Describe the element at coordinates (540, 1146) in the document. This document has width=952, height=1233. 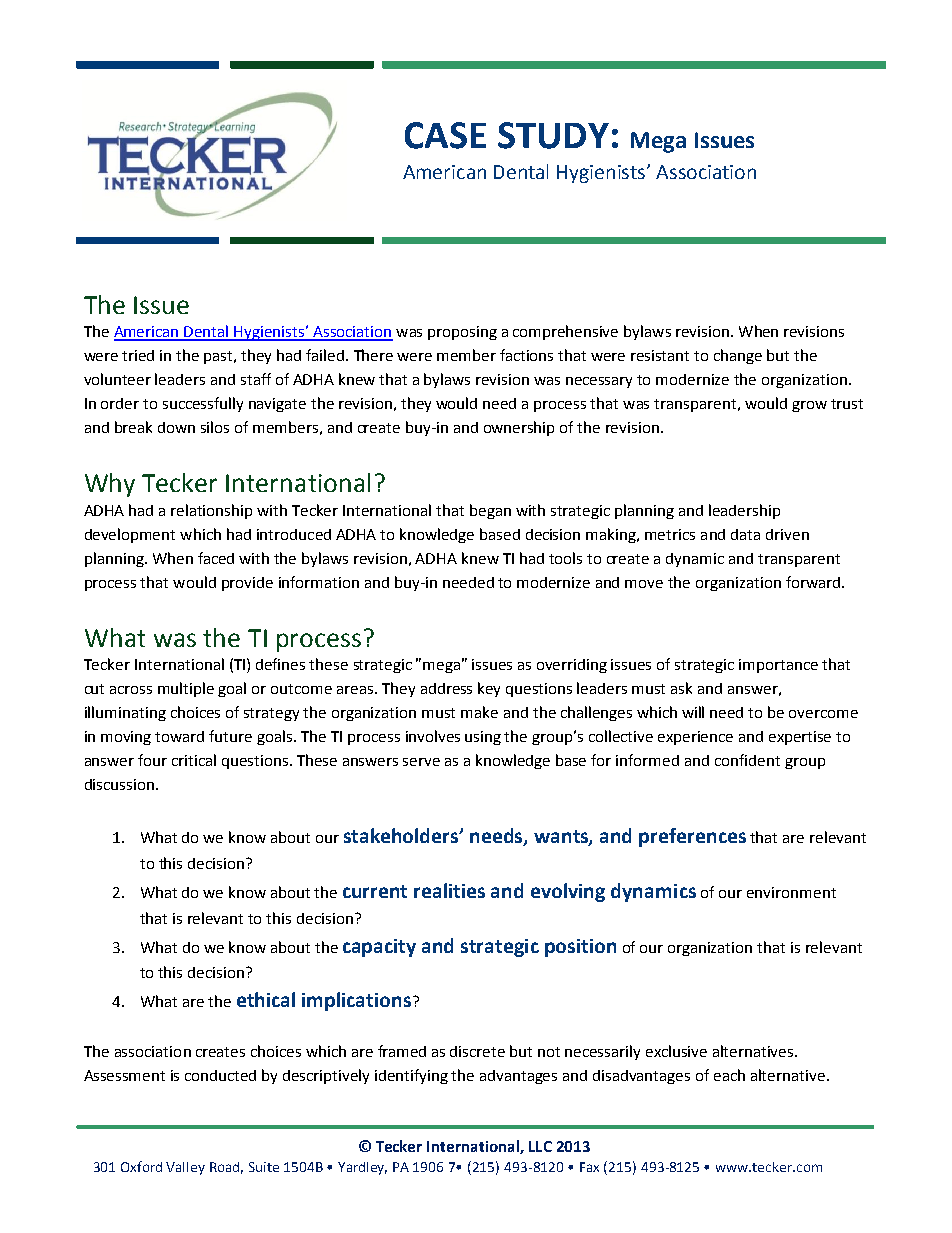
I see `LLC` at that location.
